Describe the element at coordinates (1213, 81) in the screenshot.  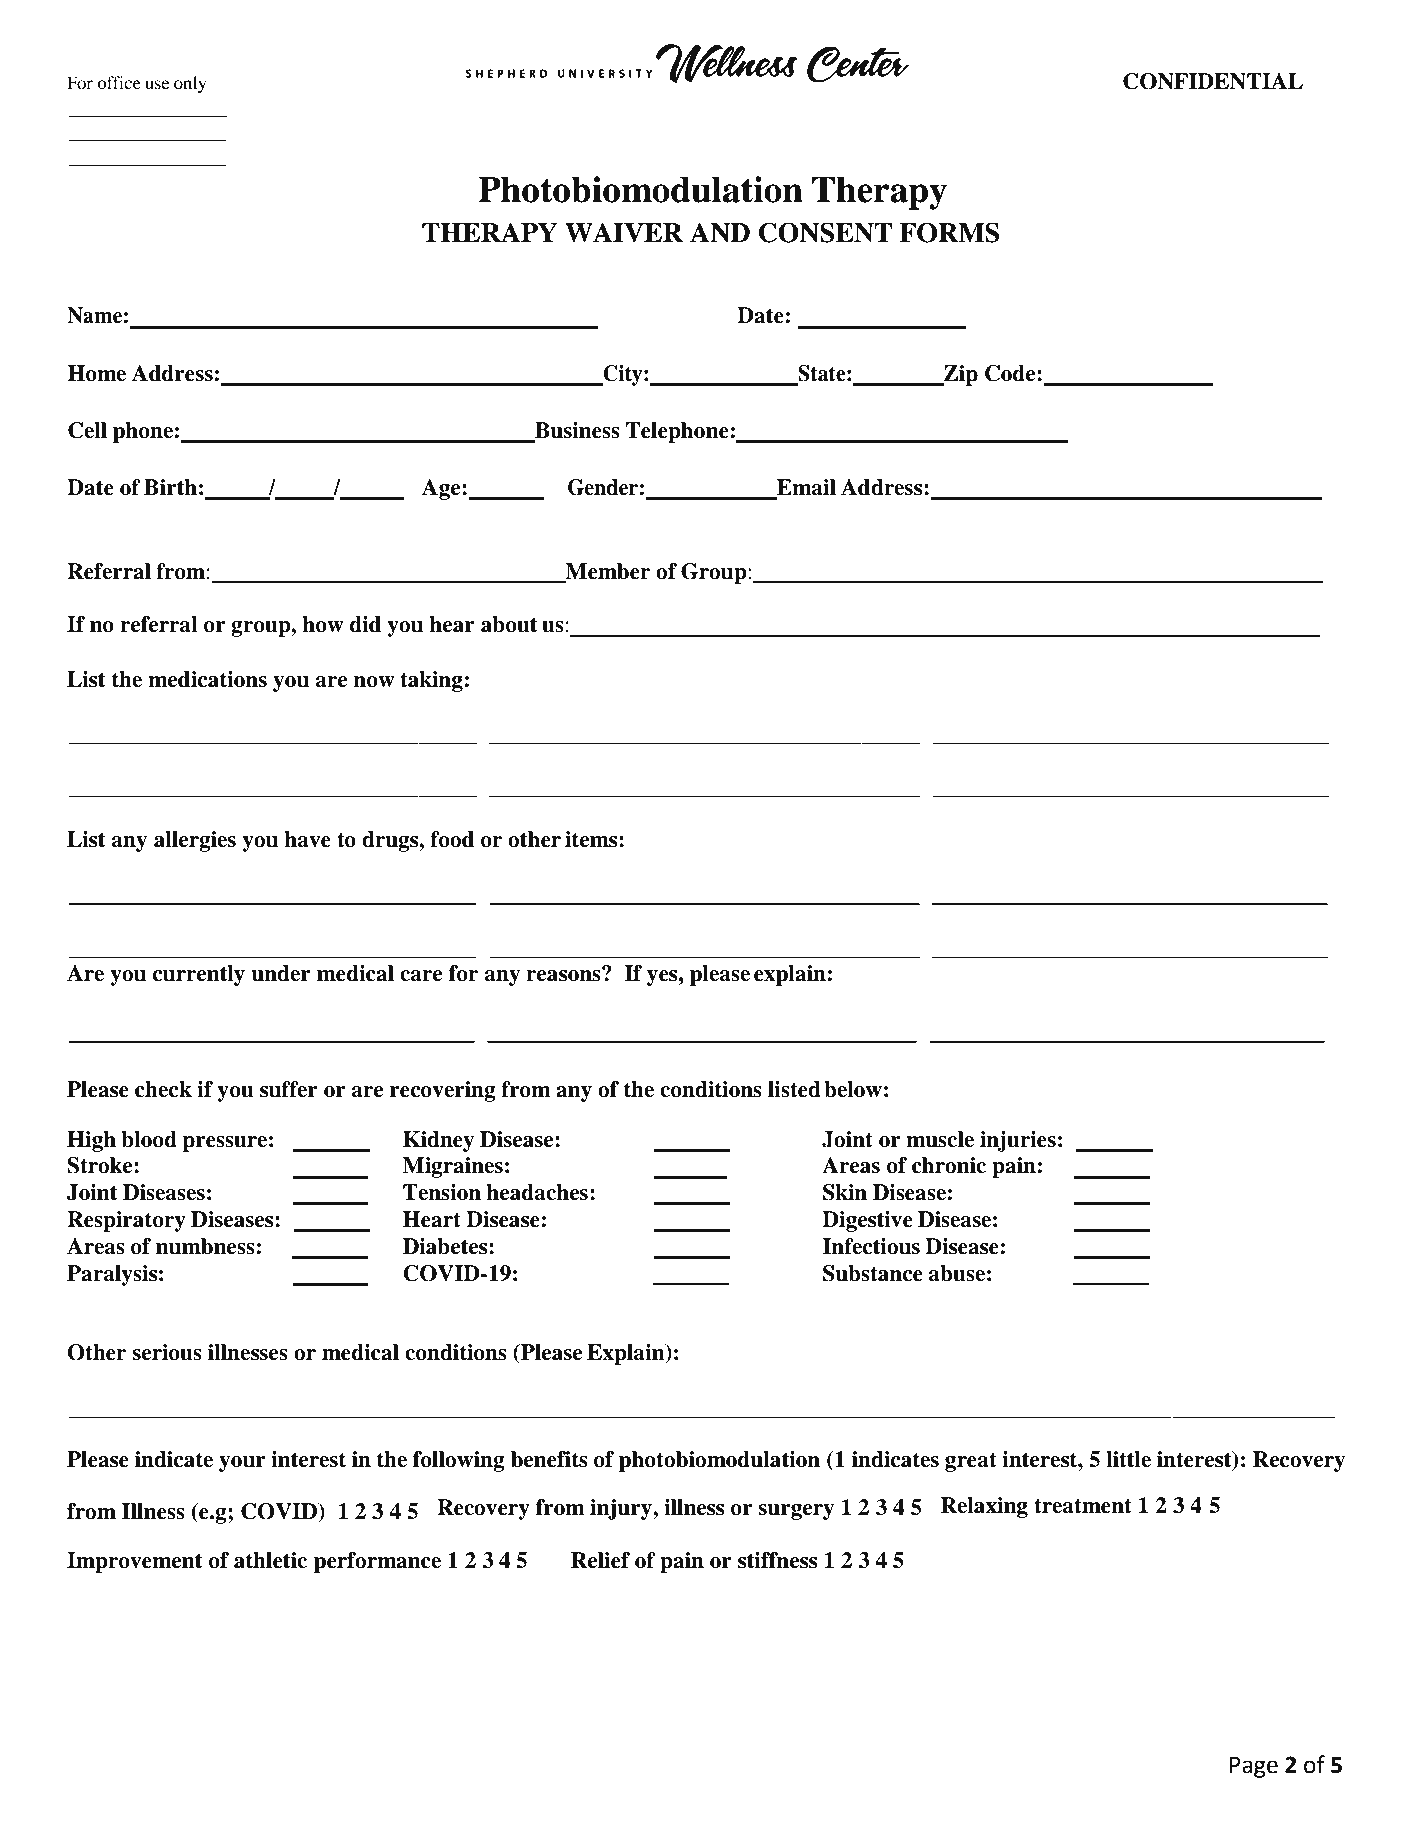
I see `CONFIDENTIAL` at that location.
